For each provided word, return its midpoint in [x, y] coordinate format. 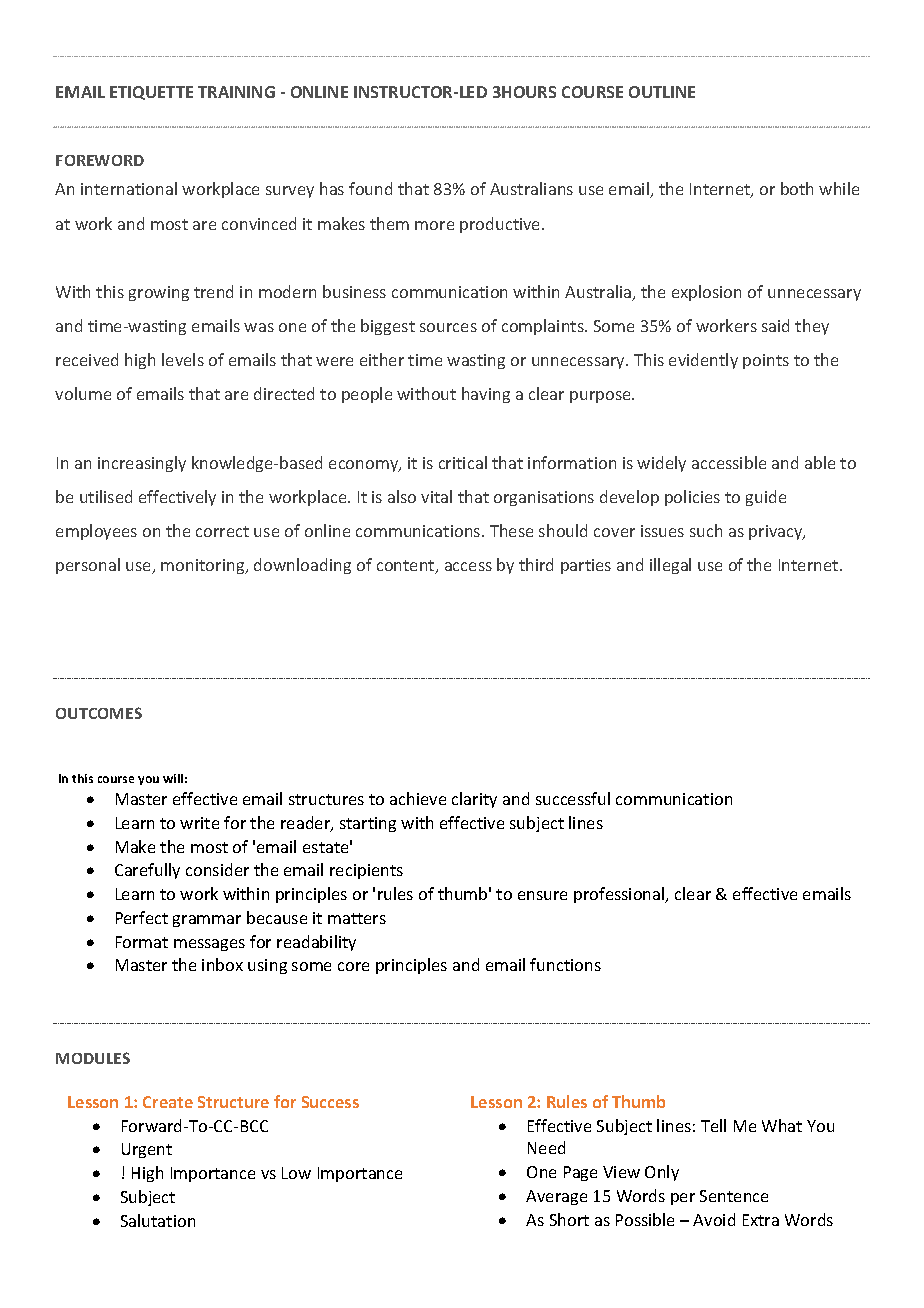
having [486, 395]
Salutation [158, 1220]
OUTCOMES [99, 713]
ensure [542, 895]
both [797, 188]
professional [620, 895]
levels [183, 359]
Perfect [142, 917]
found [370, 188]
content [407, 567]
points [766, 361]
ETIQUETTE [151, 93]
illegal [670, 566]
